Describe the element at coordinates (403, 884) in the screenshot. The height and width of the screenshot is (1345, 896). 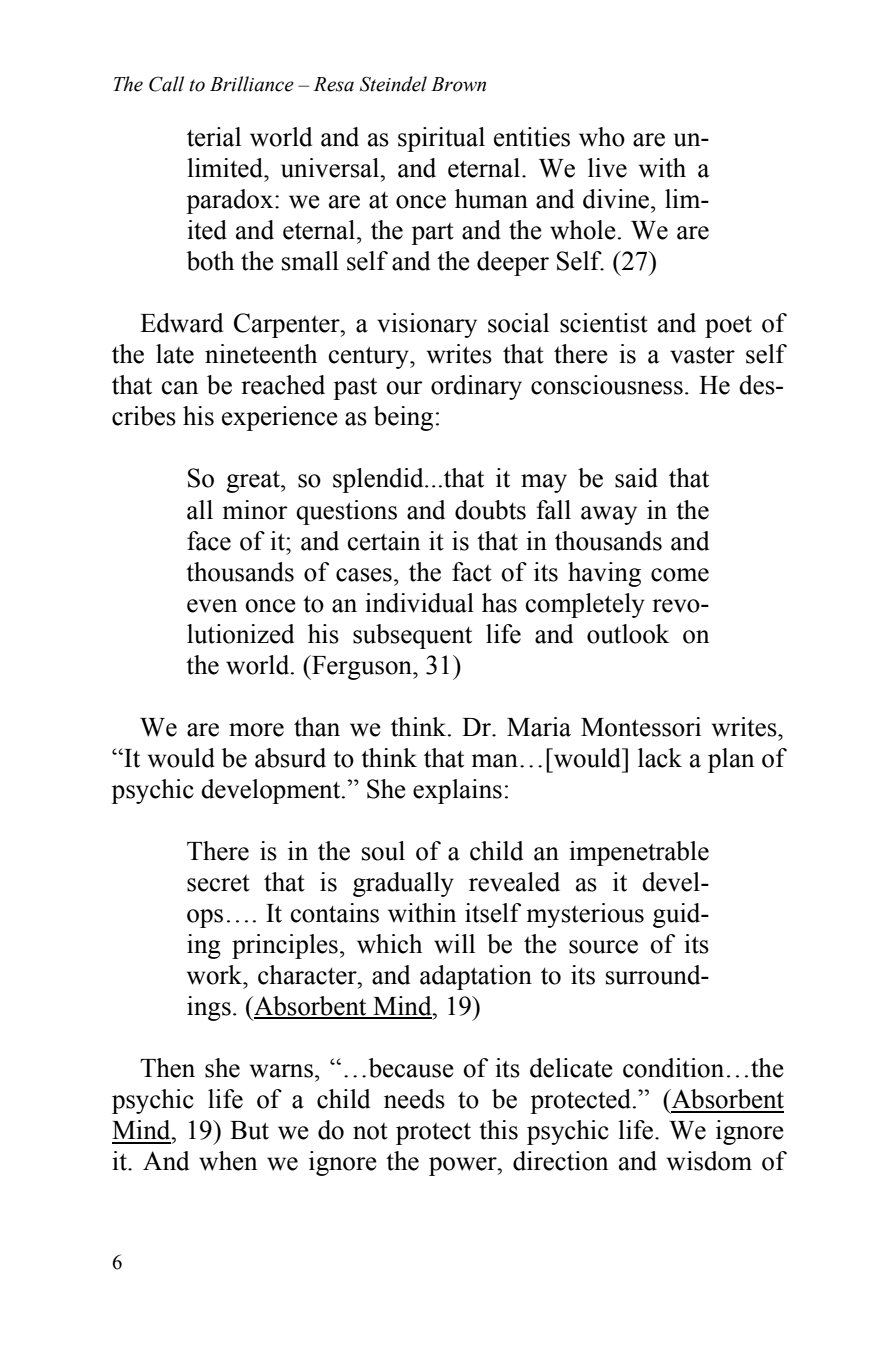
I see `gradually` at that location.
